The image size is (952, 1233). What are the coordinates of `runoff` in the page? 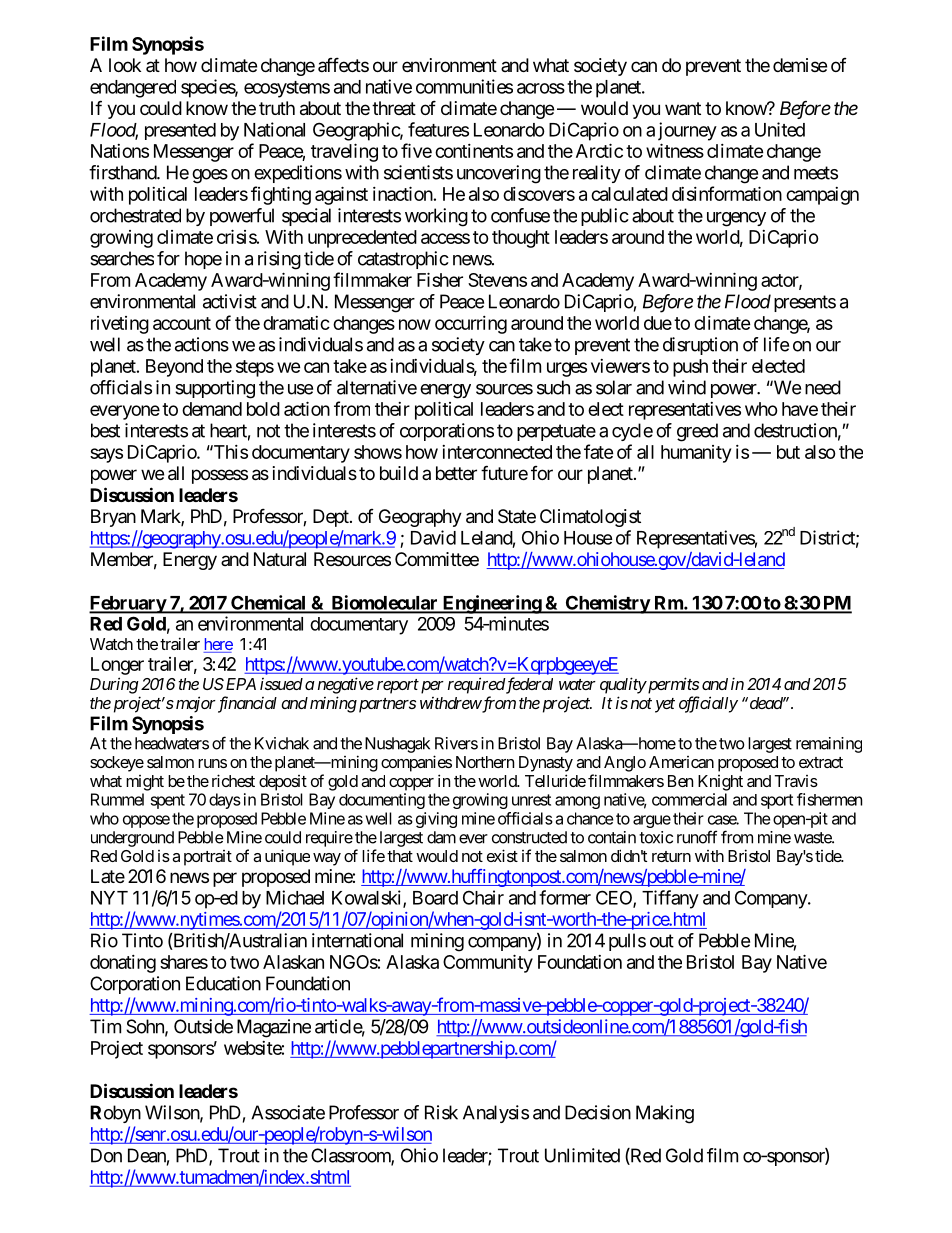 It's located at (697, 837).
